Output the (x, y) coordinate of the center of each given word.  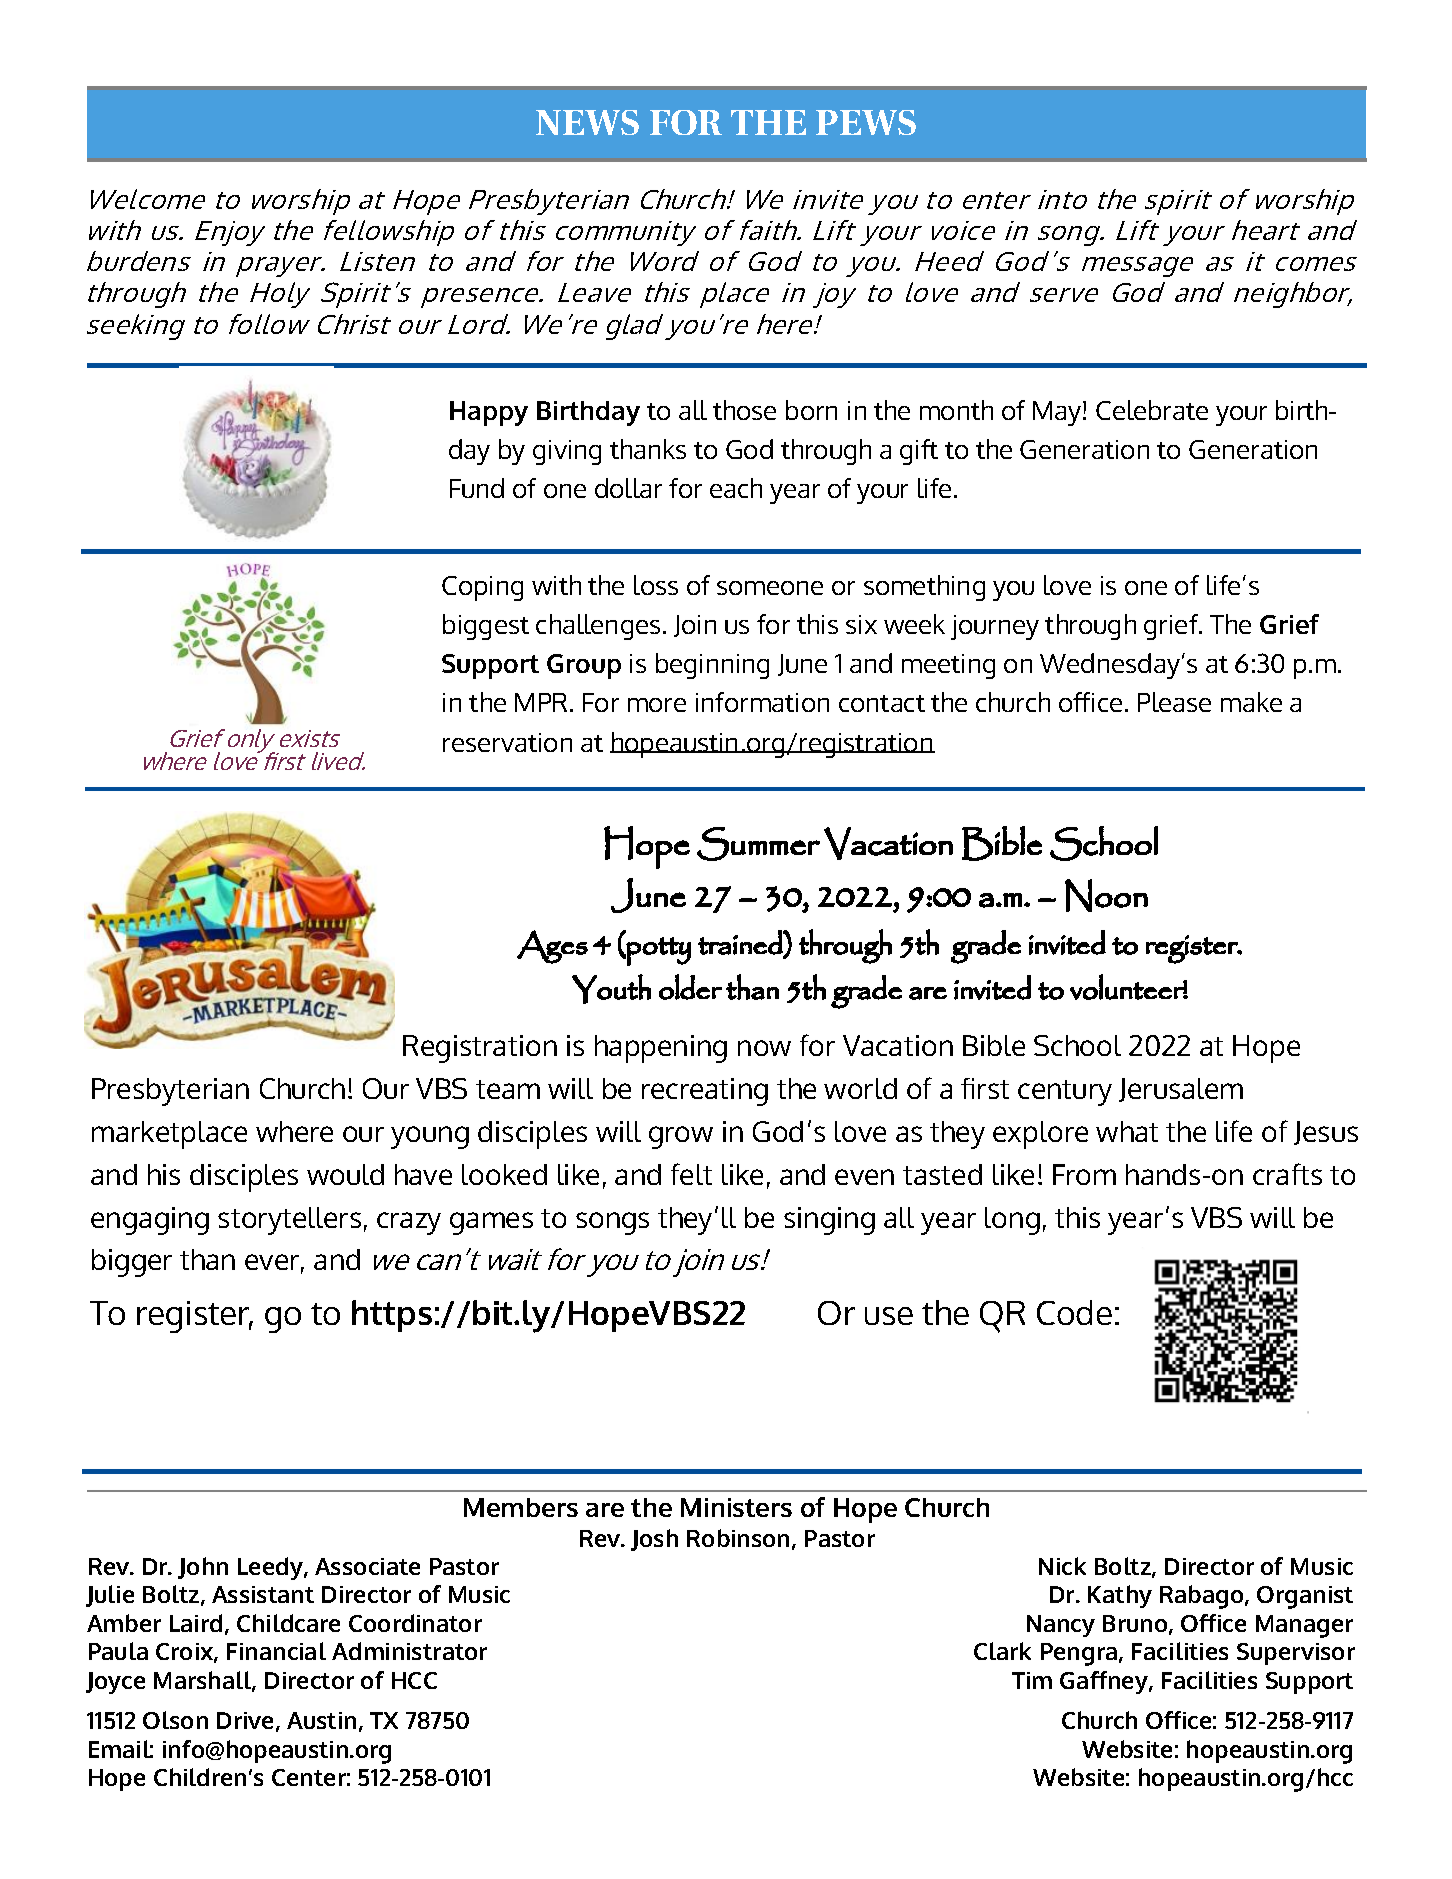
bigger (132, 1263)
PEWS (866, 122)
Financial (276, 1651)
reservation (507, 742)
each (736, 488)
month (956, 410)
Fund (477, 488)
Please (1174, 702)
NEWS (587, 122)
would (345, 1174)
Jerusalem (1181, 1090)
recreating (705, 1092)
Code (1074, 1312)
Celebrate (1152, 410)
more (657, 705)
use (889, 1316)
